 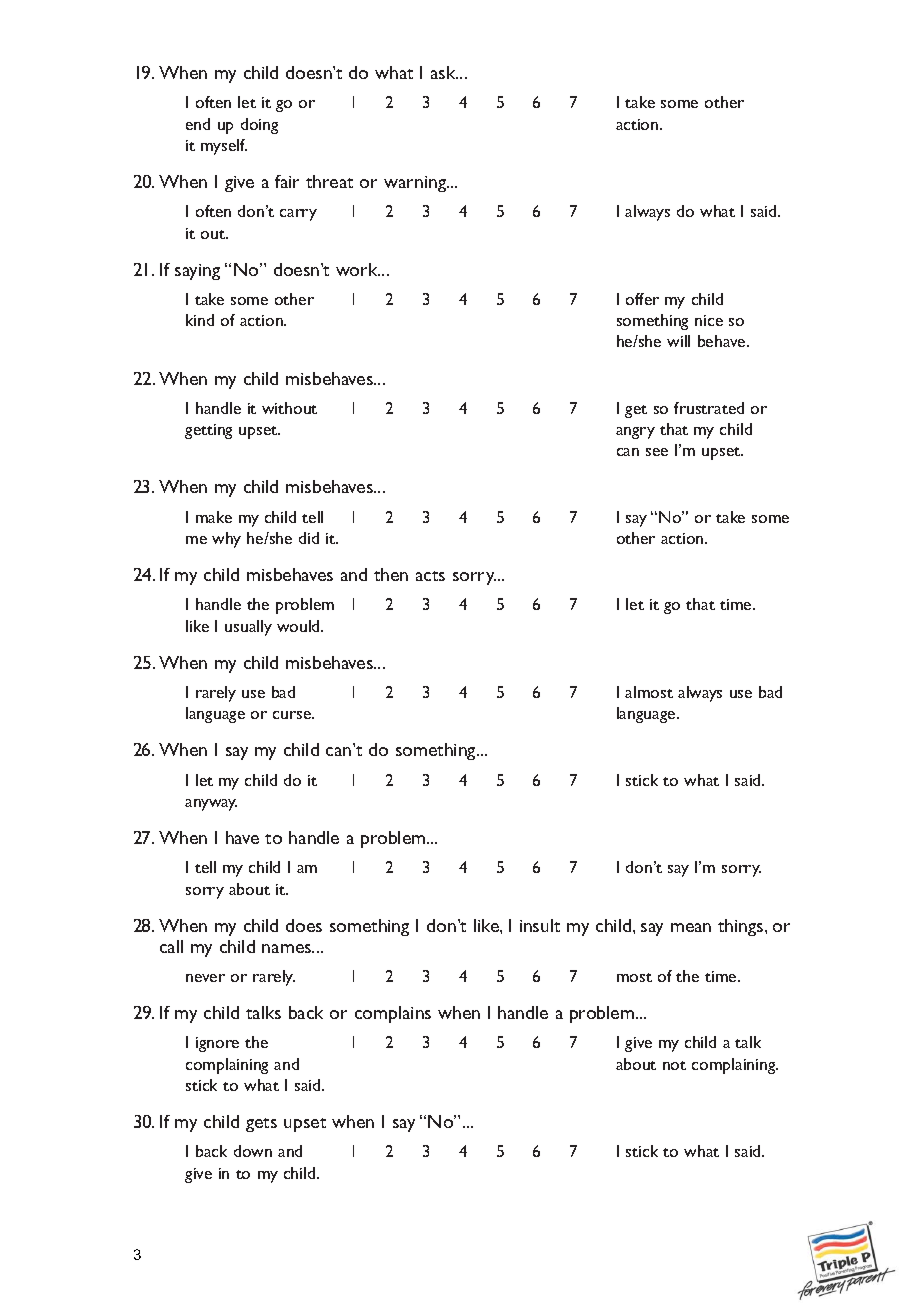 What do you see at coordinates (261, 1125) in the screenshot?
I see `gets` at bounding box center [261, 1125].
